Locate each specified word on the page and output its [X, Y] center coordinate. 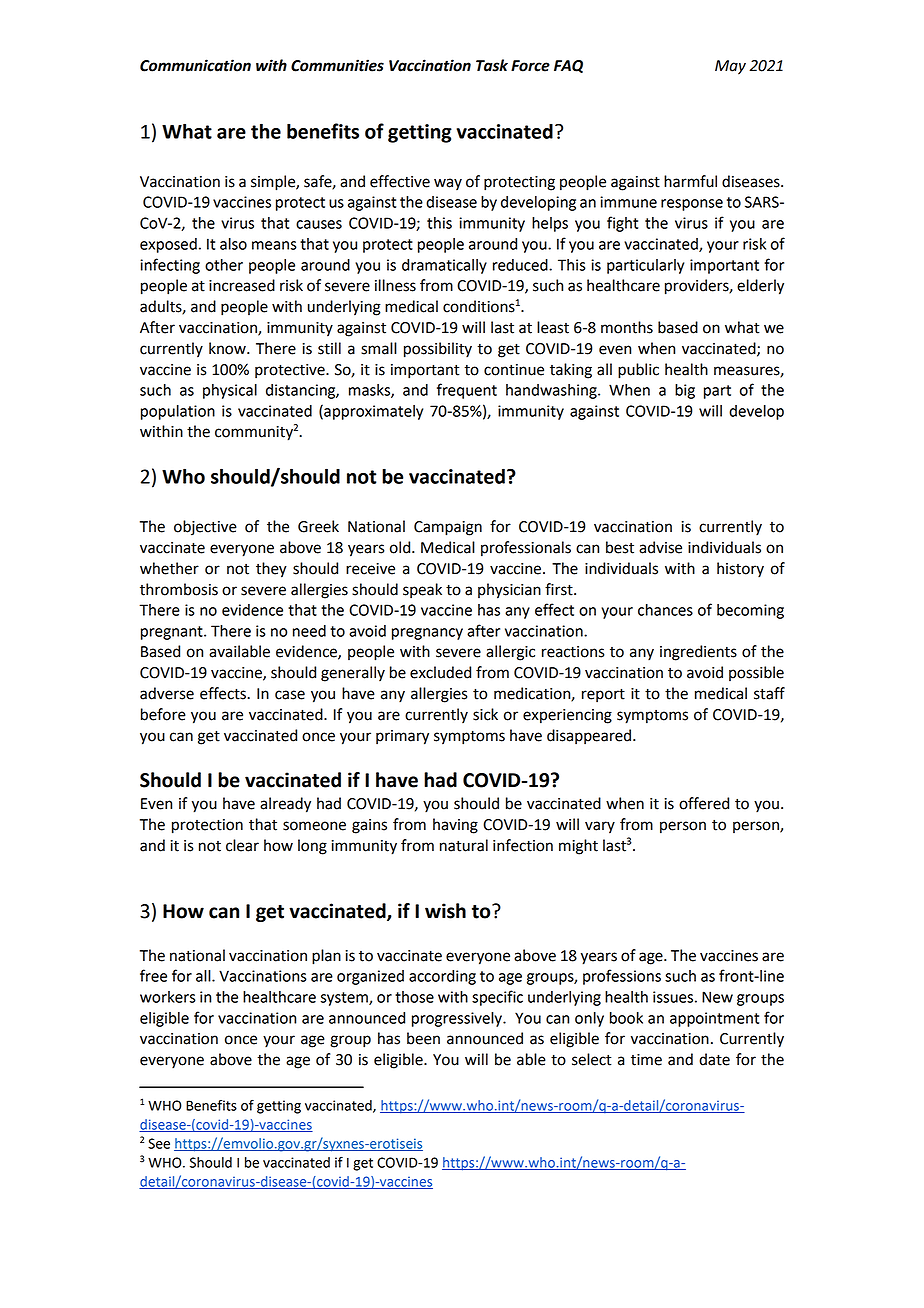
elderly [760, 287]
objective [205, 528]
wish [445, 911]
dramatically [444, 266]
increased [242, 285]
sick [485, 714]
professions [622, 977]
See [159, 1143]
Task [492, 65]
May [730, 67]
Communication [195, 65]
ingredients [698, 653]
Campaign [448, 528]
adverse [167, 693]
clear [242, 845]
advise [660, 547]
